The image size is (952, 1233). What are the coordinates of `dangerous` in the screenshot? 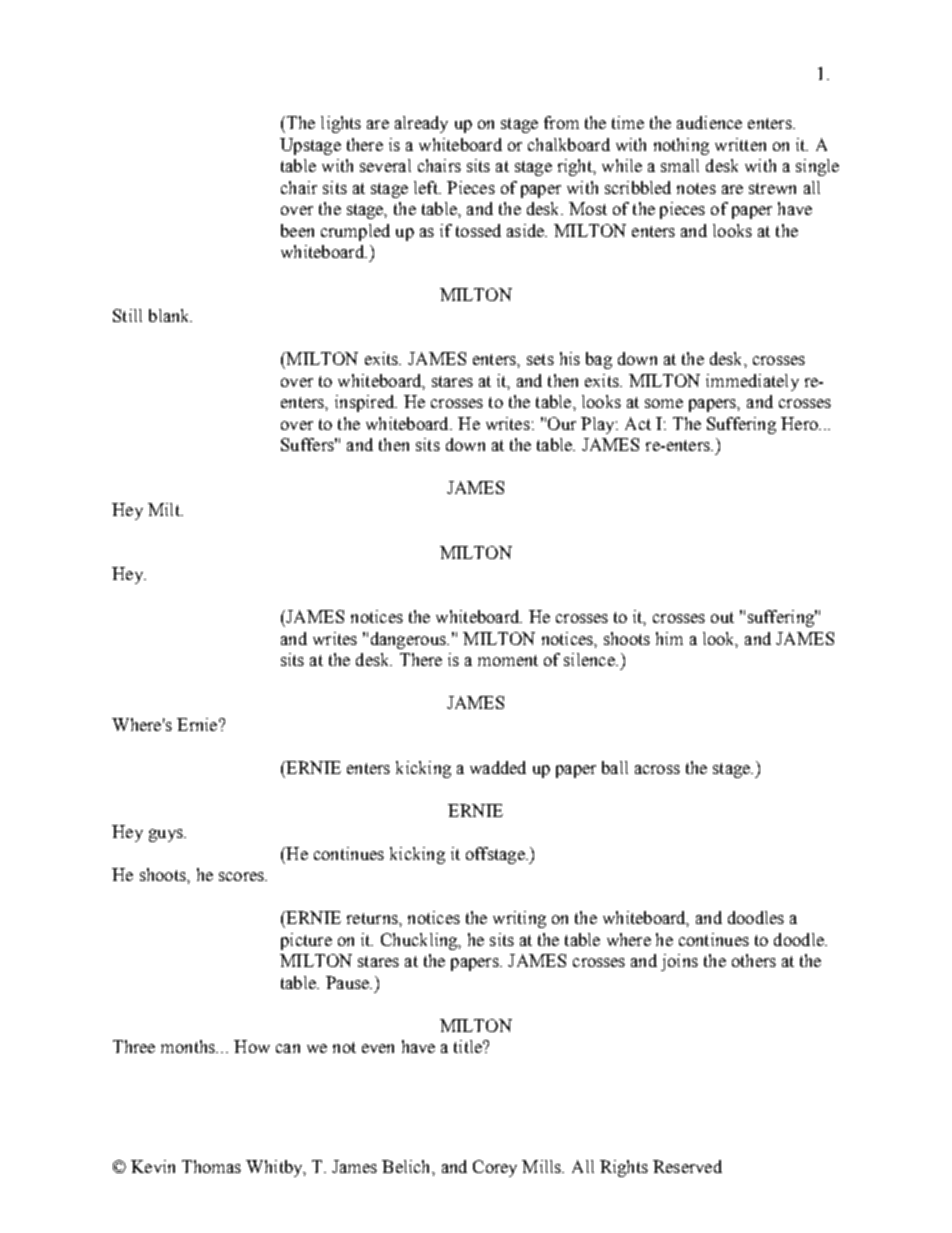 It's located at (409, 640).
